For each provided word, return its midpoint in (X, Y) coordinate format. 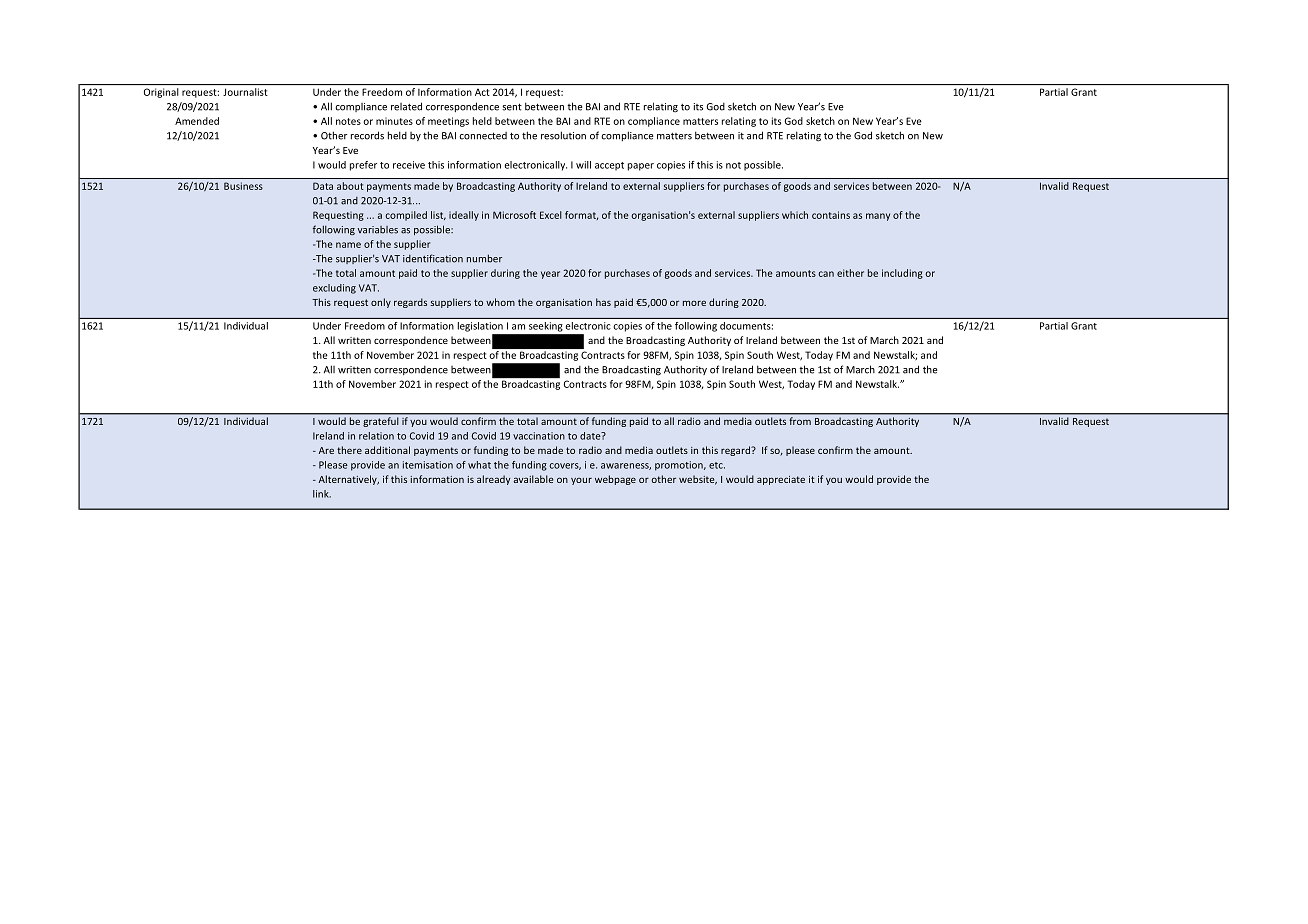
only (381, 303)
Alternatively (349, 480)
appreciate (781, 480)
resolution (563, 135)
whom (500, 302)
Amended (197, 121)
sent (512, 107)
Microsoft (514, 215)
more (694, 303)
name (348, 245)
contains (831, 215)
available (533, 479)
